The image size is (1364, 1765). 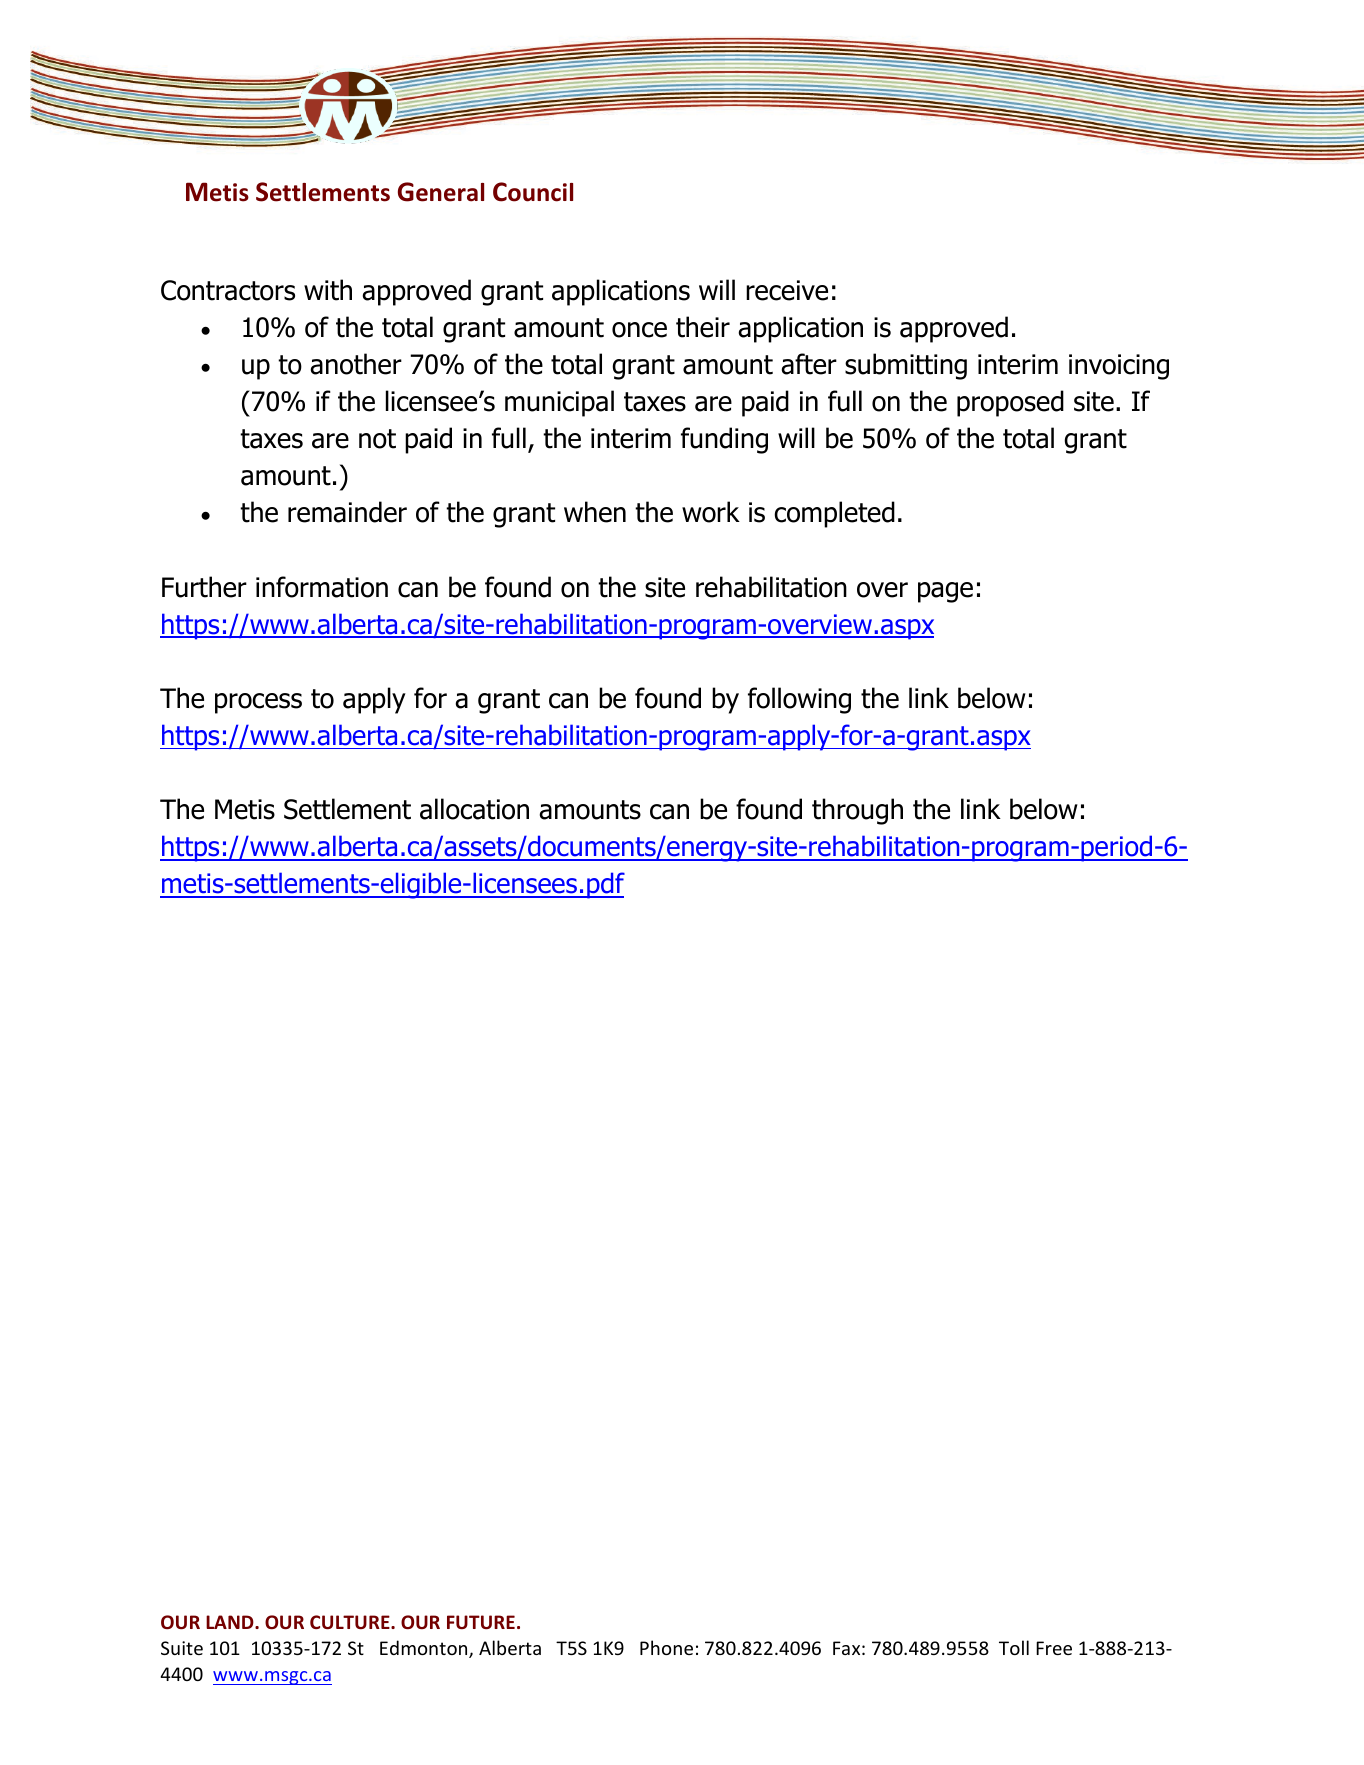 I want to click on Toll, so click(x=1014, y=1647).
